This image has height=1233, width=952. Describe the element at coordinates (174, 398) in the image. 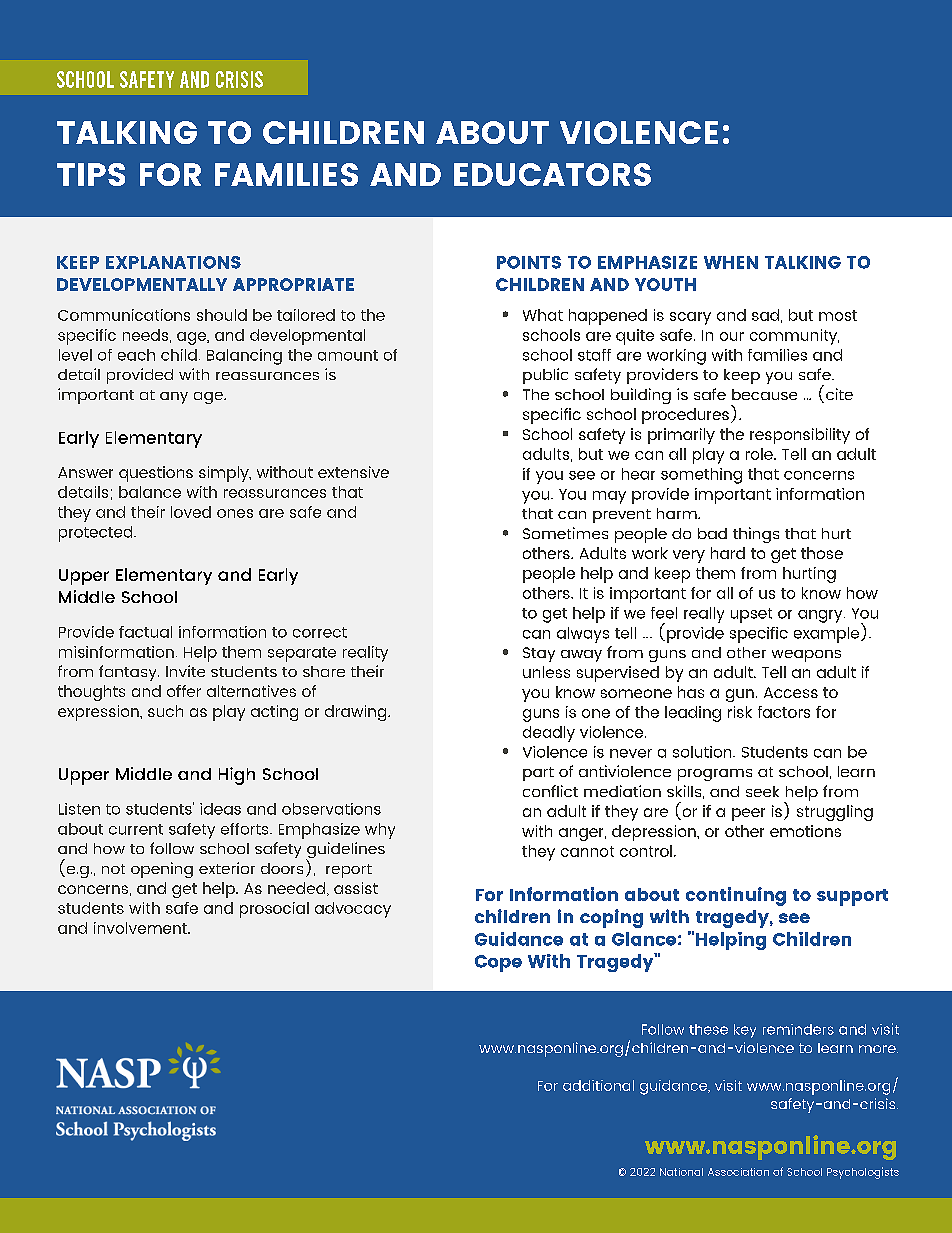

I see `any` at that location.
